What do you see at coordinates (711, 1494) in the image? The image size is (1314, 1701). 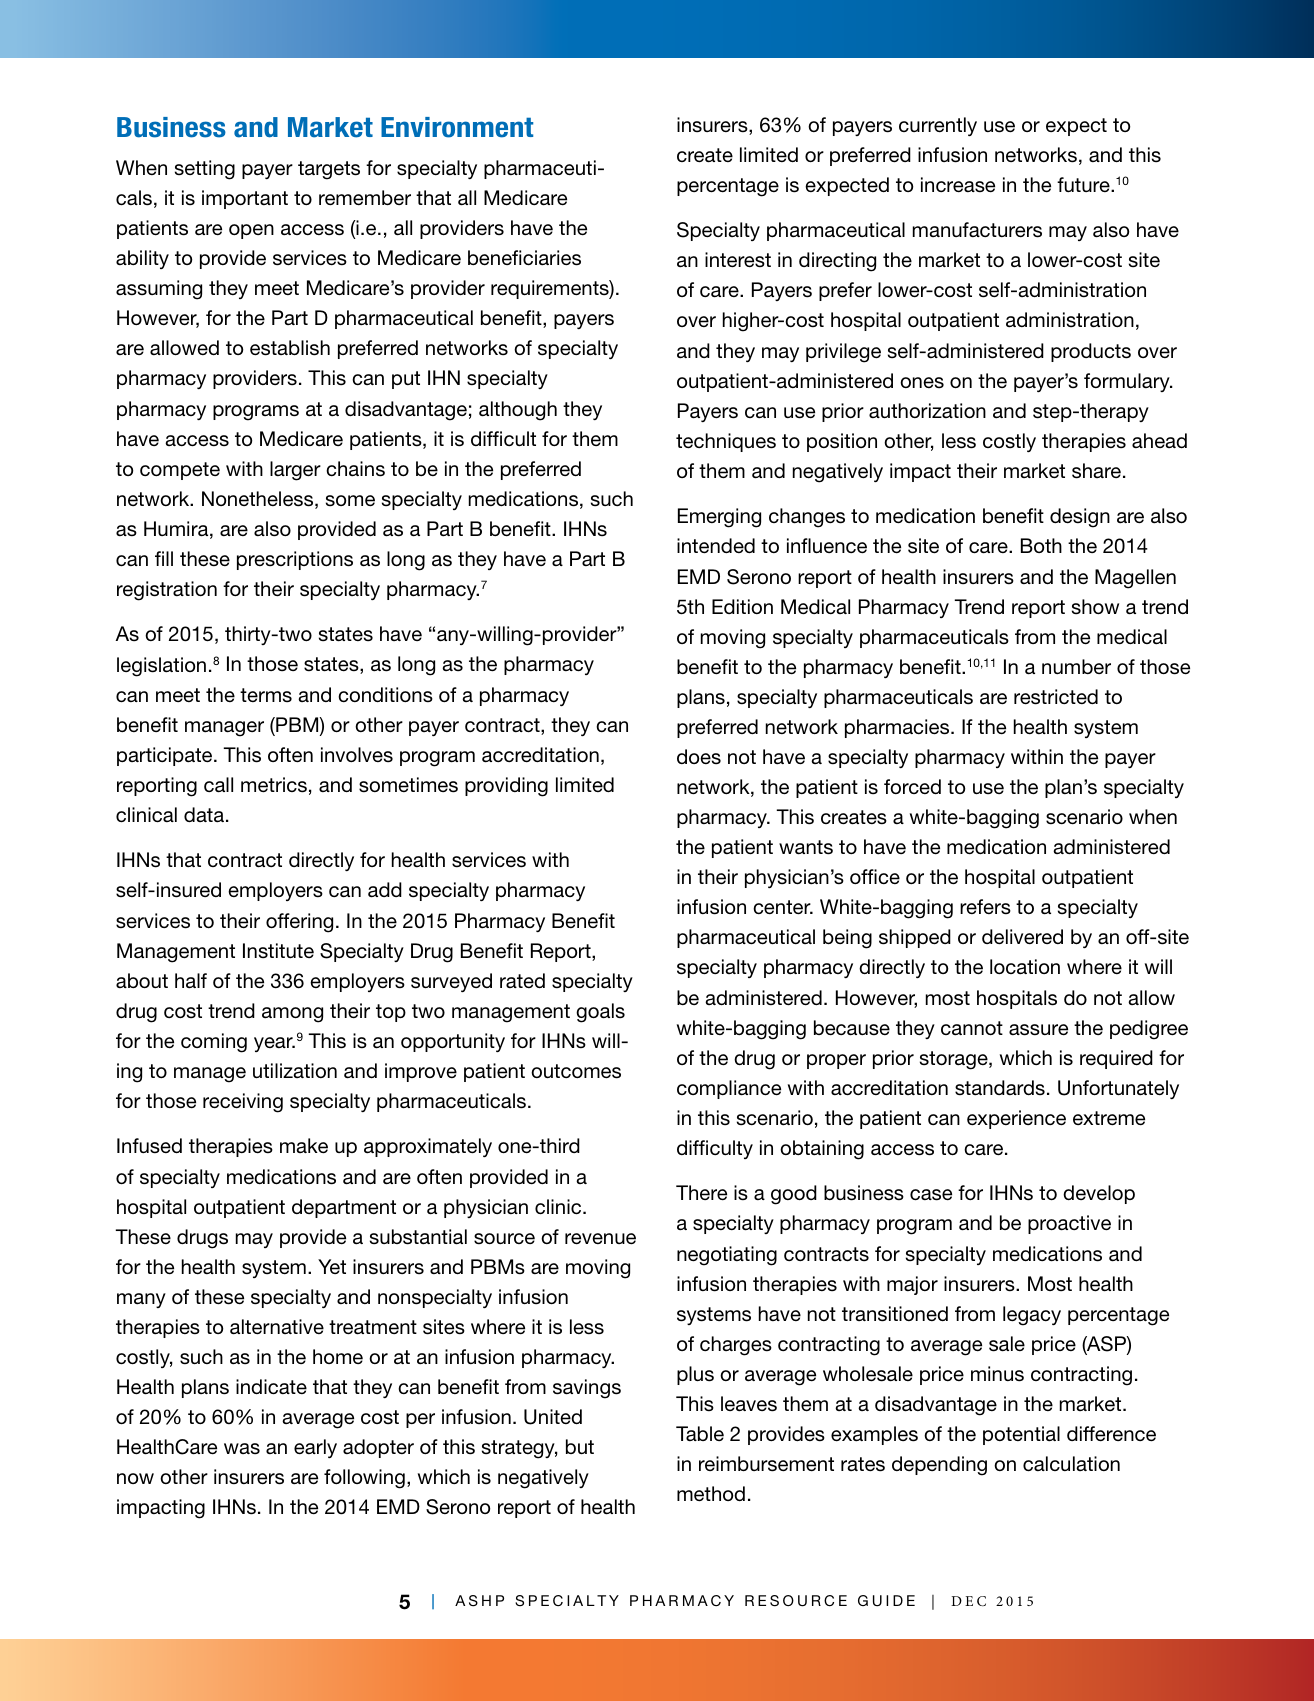 I see `method` at bounding box center [711, 1494].
